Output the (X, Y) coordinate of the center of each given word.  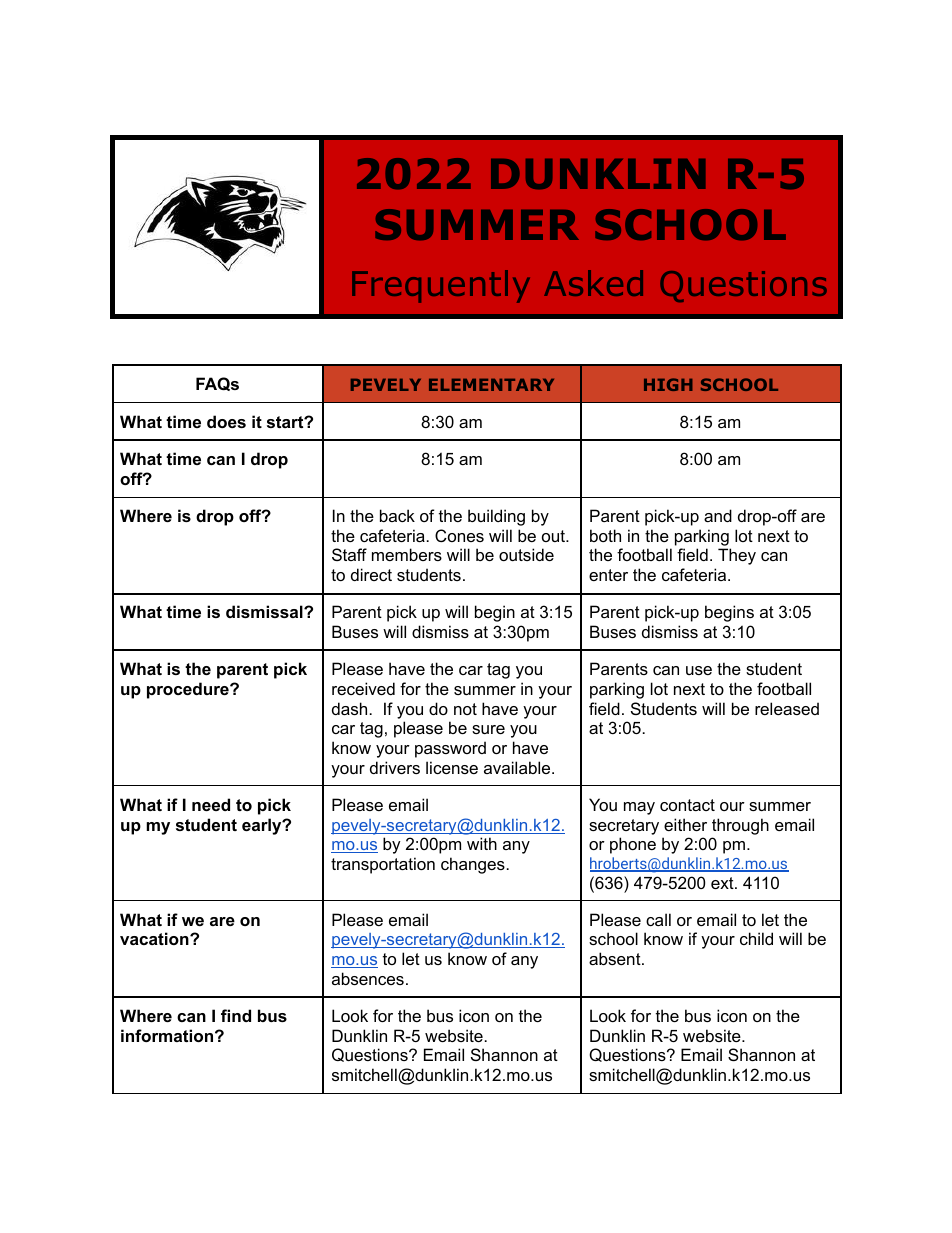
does (226, 421)
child (756, 938)
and (718, 515)
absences (368, 978)
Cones (459, 535)
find (236, 1015)
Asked (593, 283)
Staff (349, 554)
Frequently (441, 286)
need (211, 804)
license (452, 767)
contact (687, 805)
